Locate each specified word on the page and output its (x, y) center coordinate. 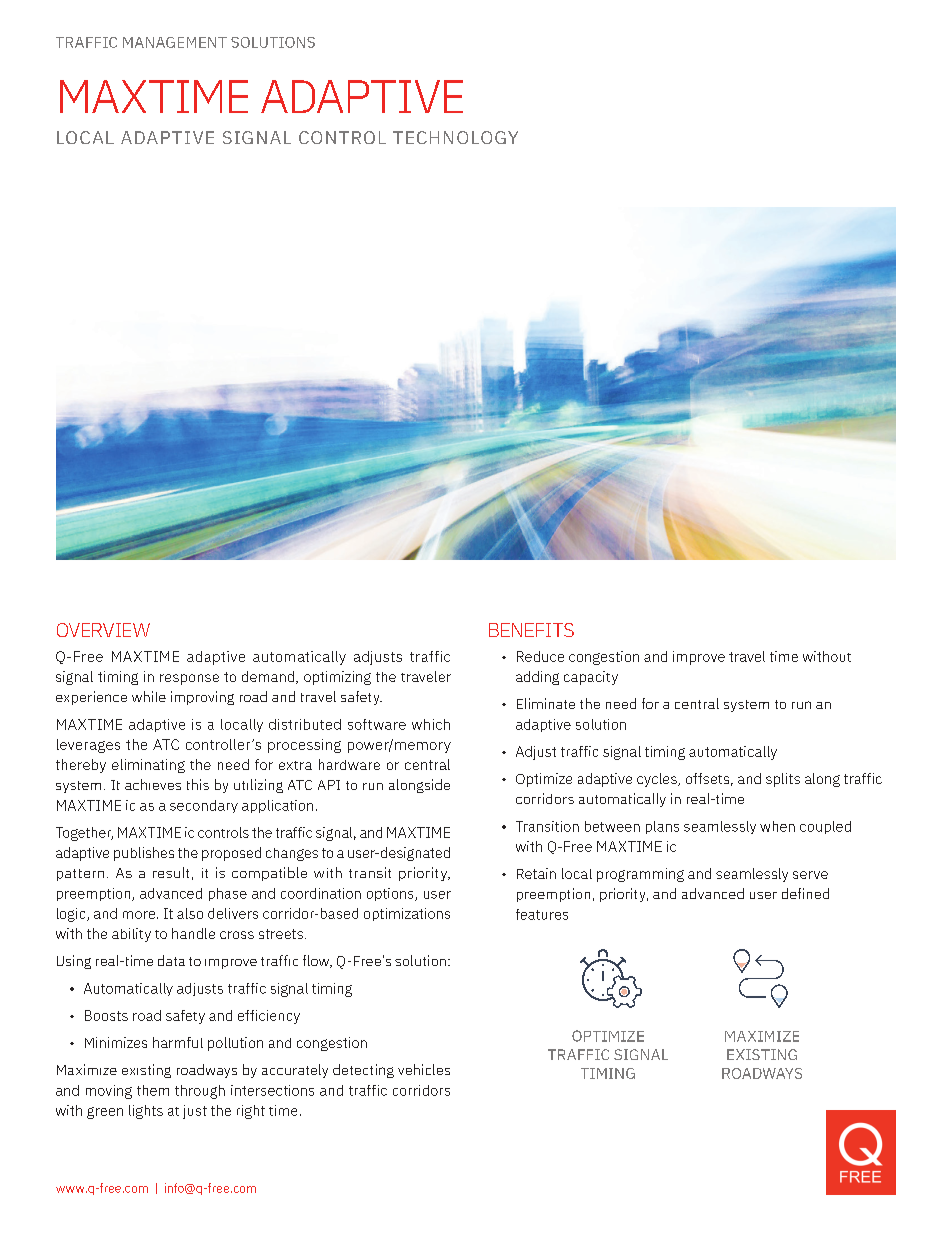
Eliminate (546, 703)
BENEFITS (531, 630)
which (431, 724)
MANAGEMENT (175, 42)
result (171, 872)
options (391, 894)
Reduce (540, 656)
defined (805, 893)
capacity (591, 678)
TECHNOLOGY (455, 137)
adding (537, 678)
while (149, 696)
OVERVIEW (103, 630)
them (153, 1090)
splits (783, 780)
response (189, 679)
